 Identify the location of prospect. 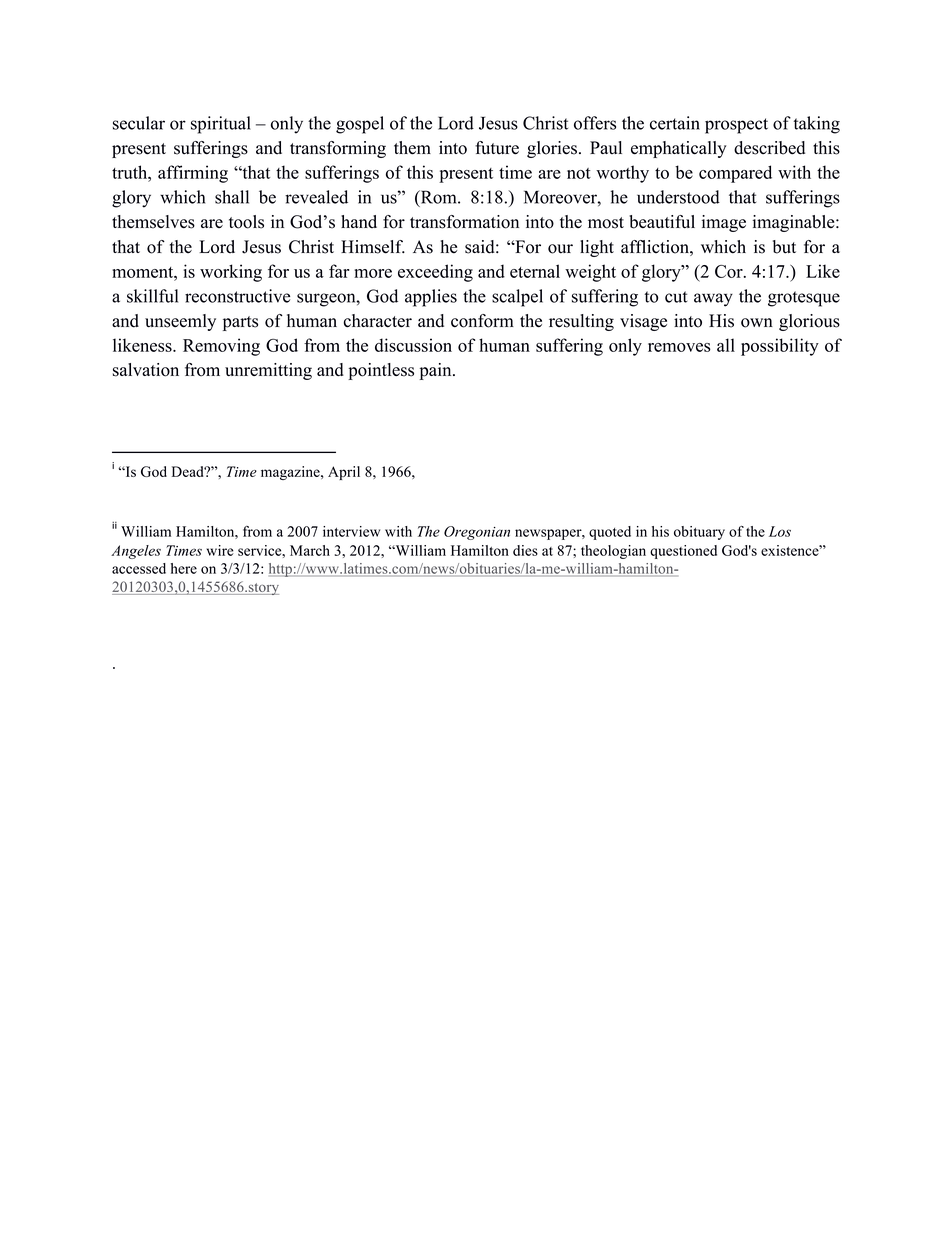
(736, 126).
